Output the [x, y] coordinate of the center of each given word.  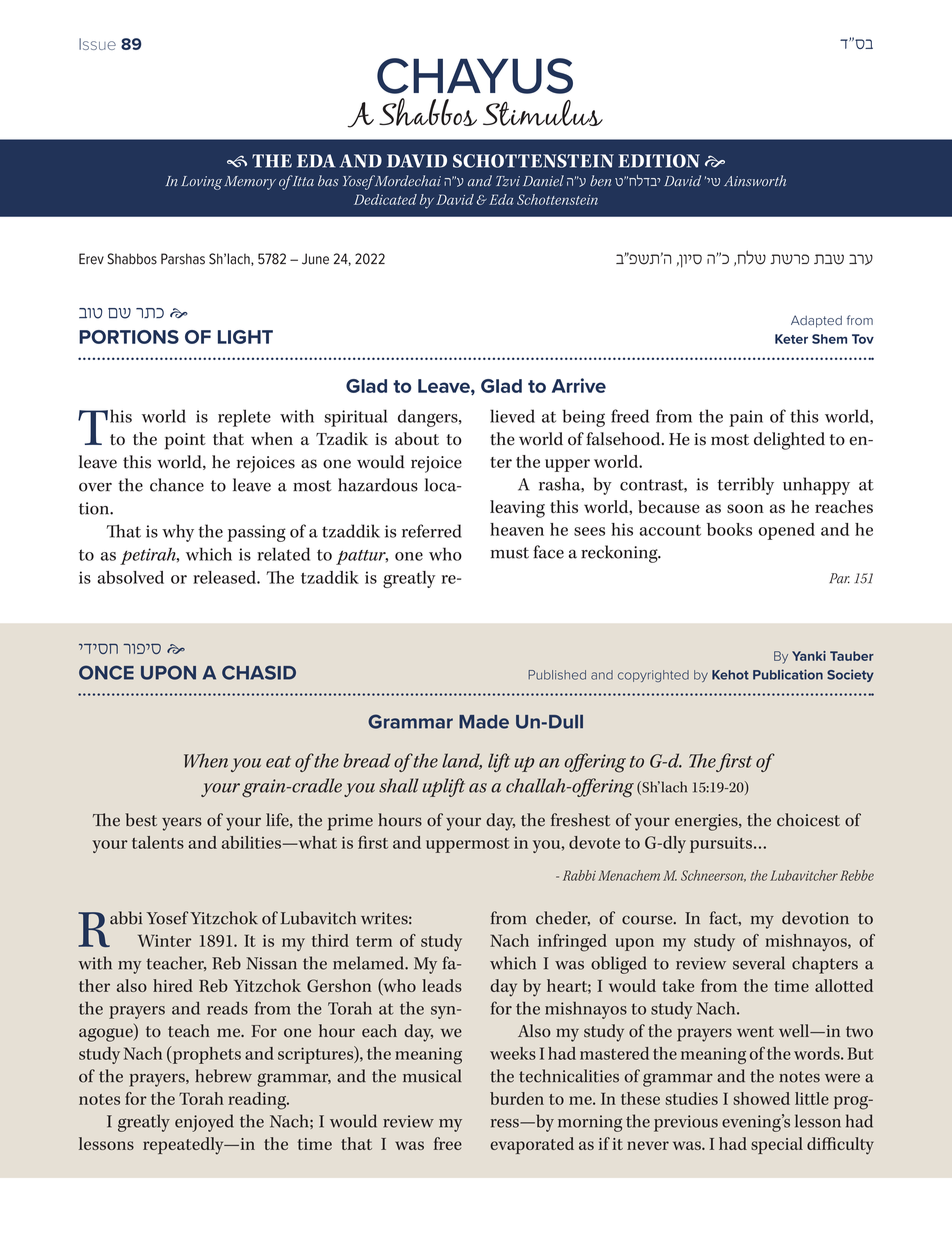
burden [517, 1098]
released [225, 577]
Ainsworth [755, 180]
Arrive [579, 385]
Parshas [183, 259]
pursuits [721, 844]
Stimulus [543, 113]
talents [158, 842]
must [510, 553]
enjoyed [204, 1123]
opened [787, 531]
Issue [97, 44]
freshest [581, 820]
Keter [791, 339]
